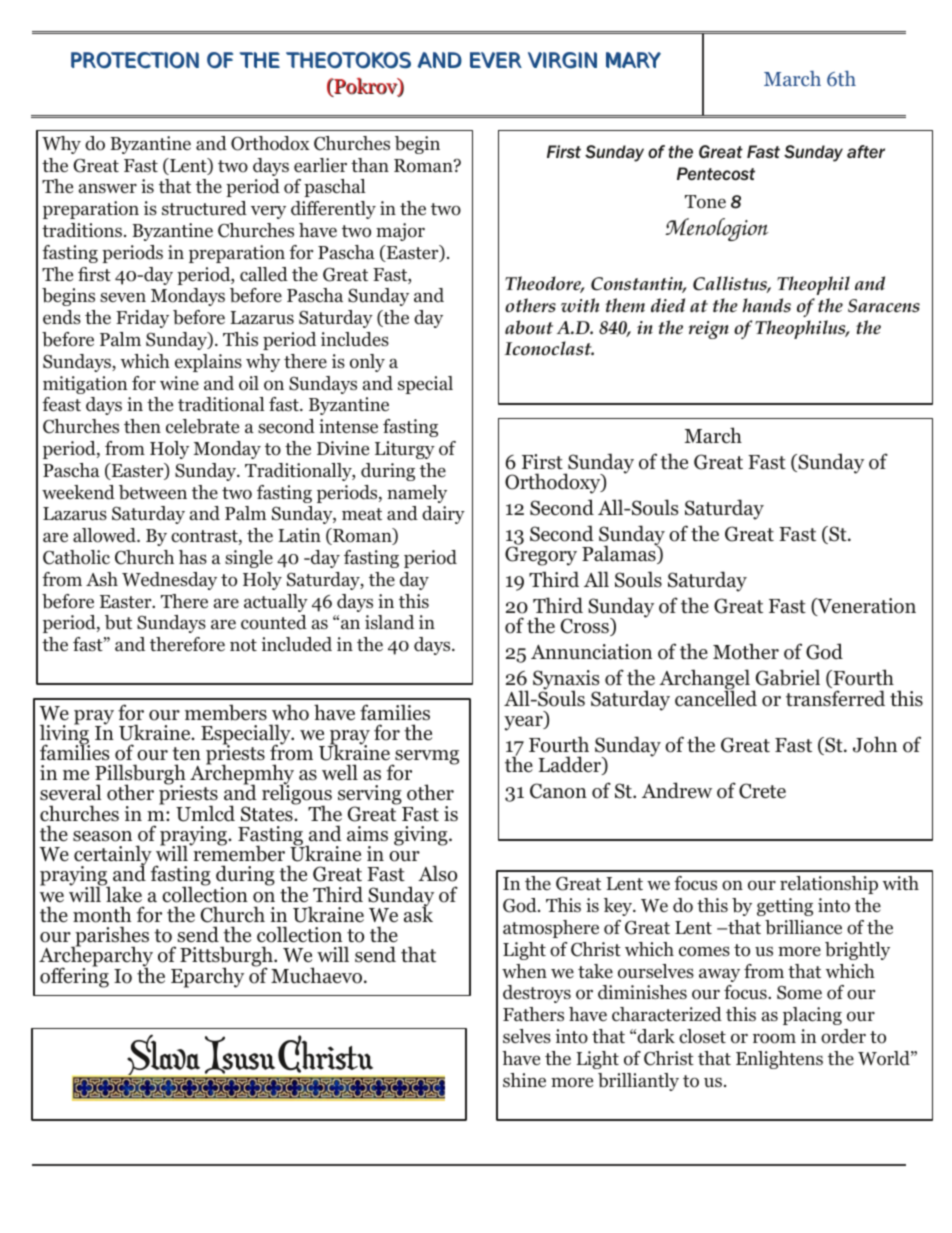  What do you see at coordinates (108, 188) in the screenshot?
I see `answer` at bounding box center [108, 188].
